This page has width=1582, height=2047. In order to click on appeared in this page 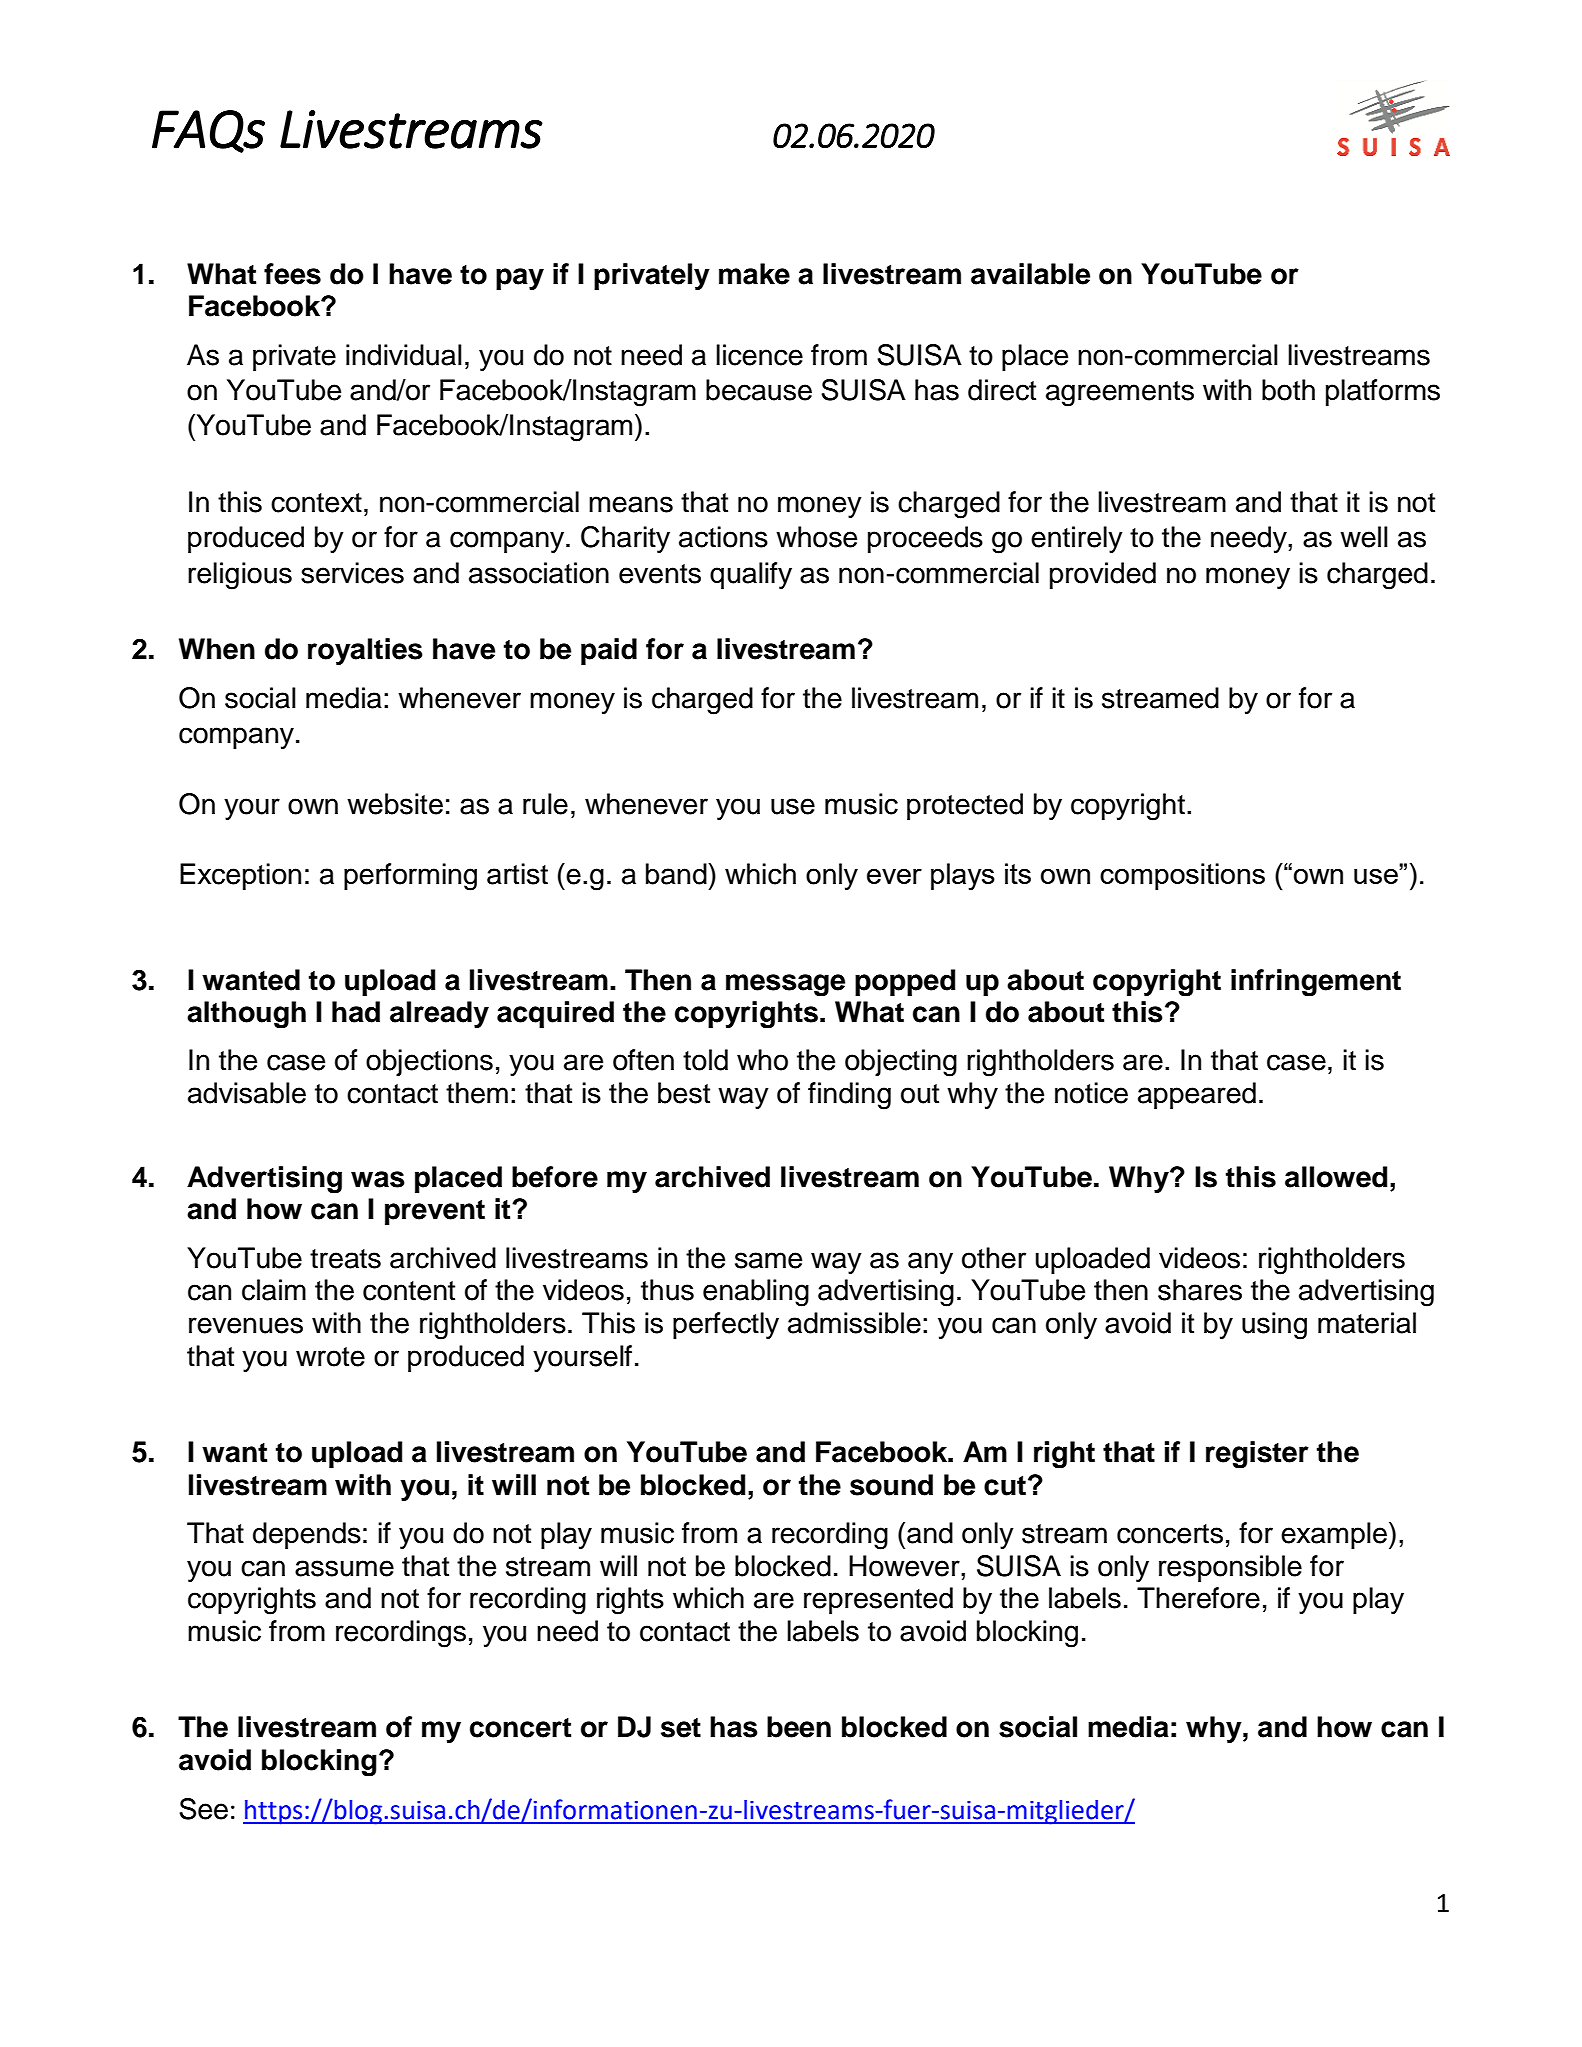, I will do `click(1197, 1095)`.
